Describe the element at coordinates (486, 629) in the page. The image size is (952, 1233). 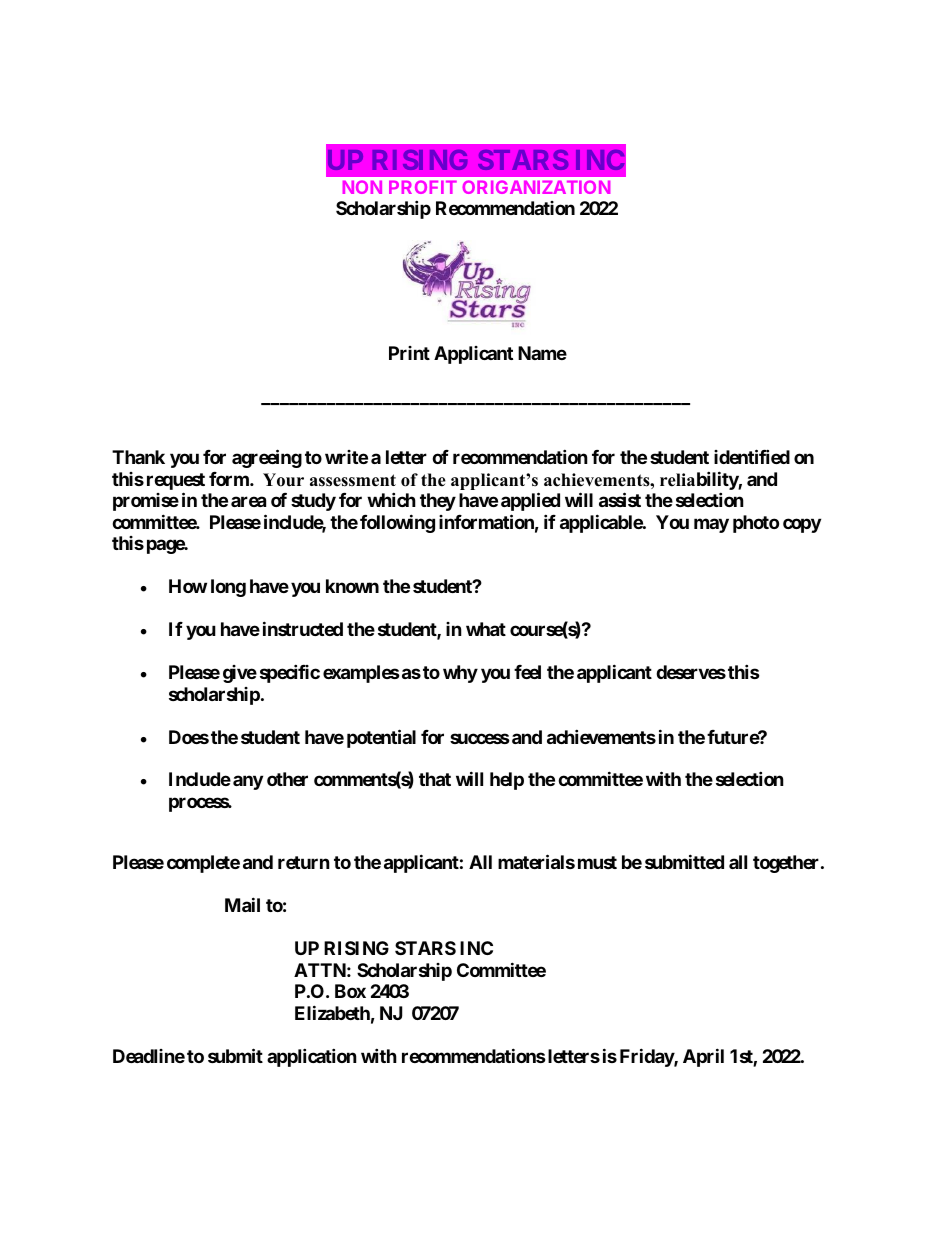
I see `what` at that location.
